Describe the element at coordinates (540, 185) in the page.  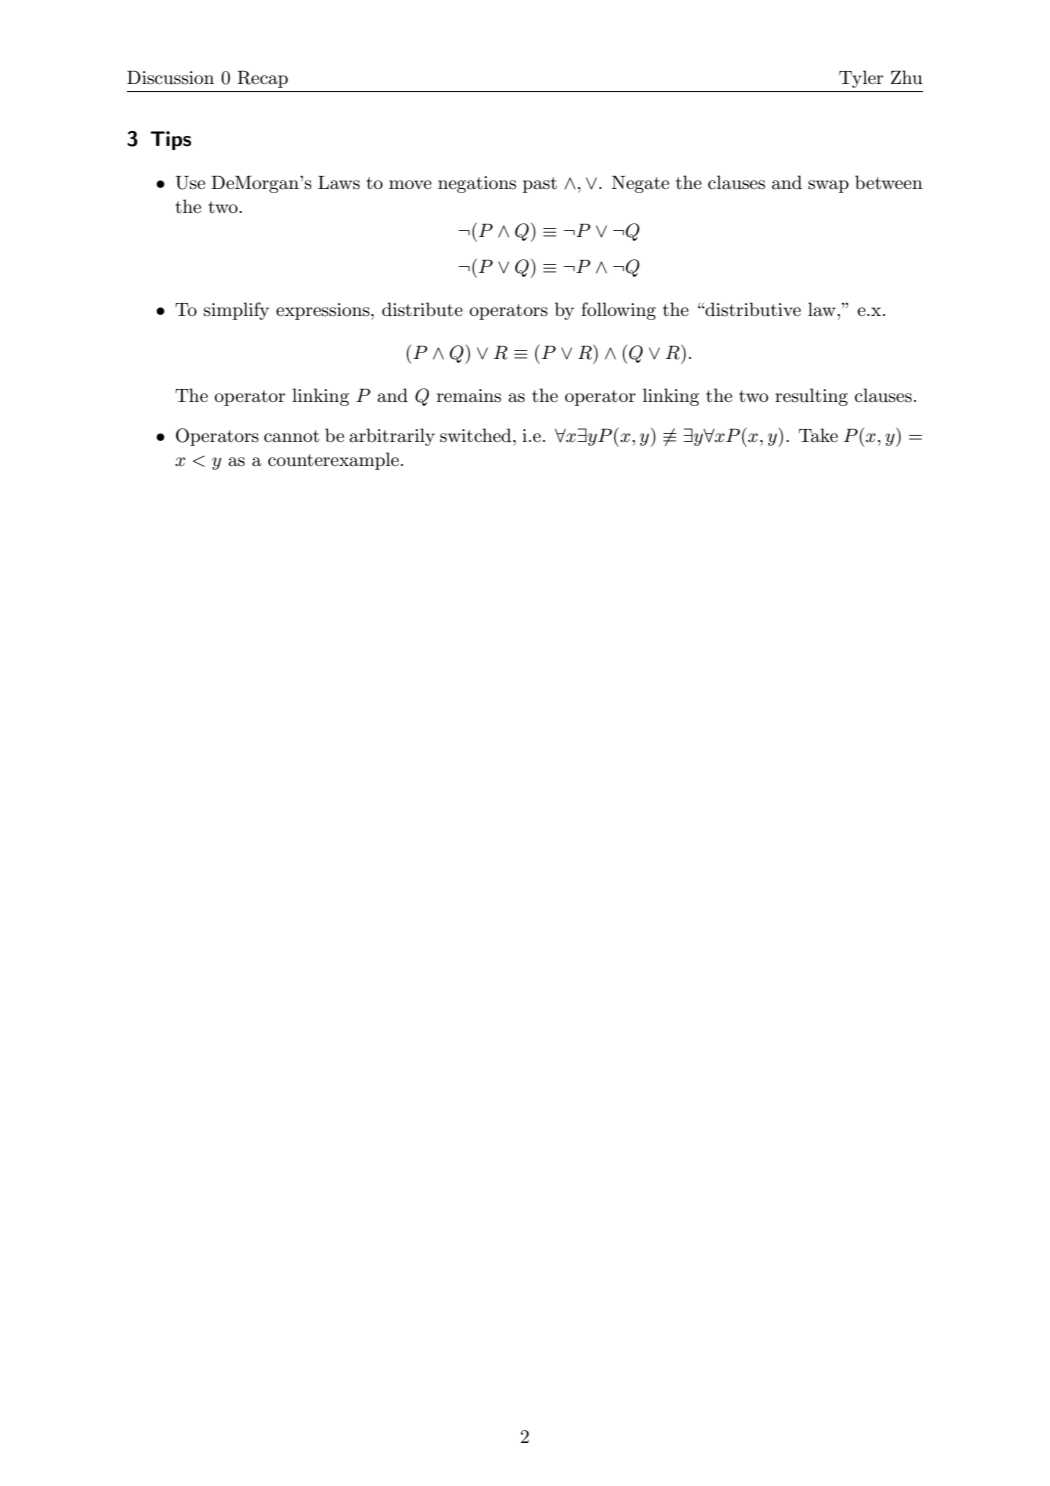
I see `past` at that location.
